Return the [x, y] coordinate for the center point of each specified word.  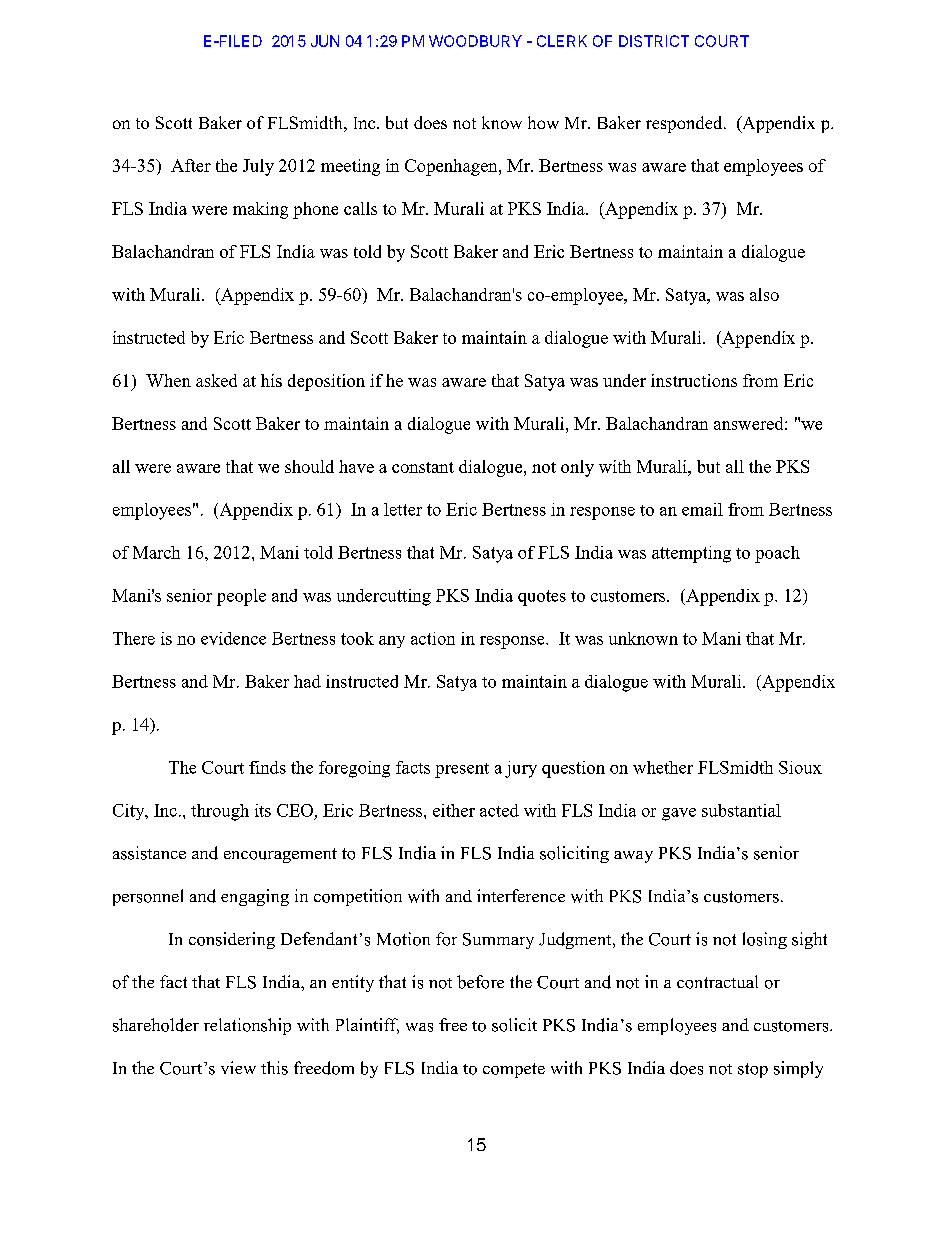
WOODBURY [475, 41]
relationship [247, 1026]
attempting [691, 554]
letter [403, 509]
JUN [325, 41]
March [156, 552]
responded [685, 124]
